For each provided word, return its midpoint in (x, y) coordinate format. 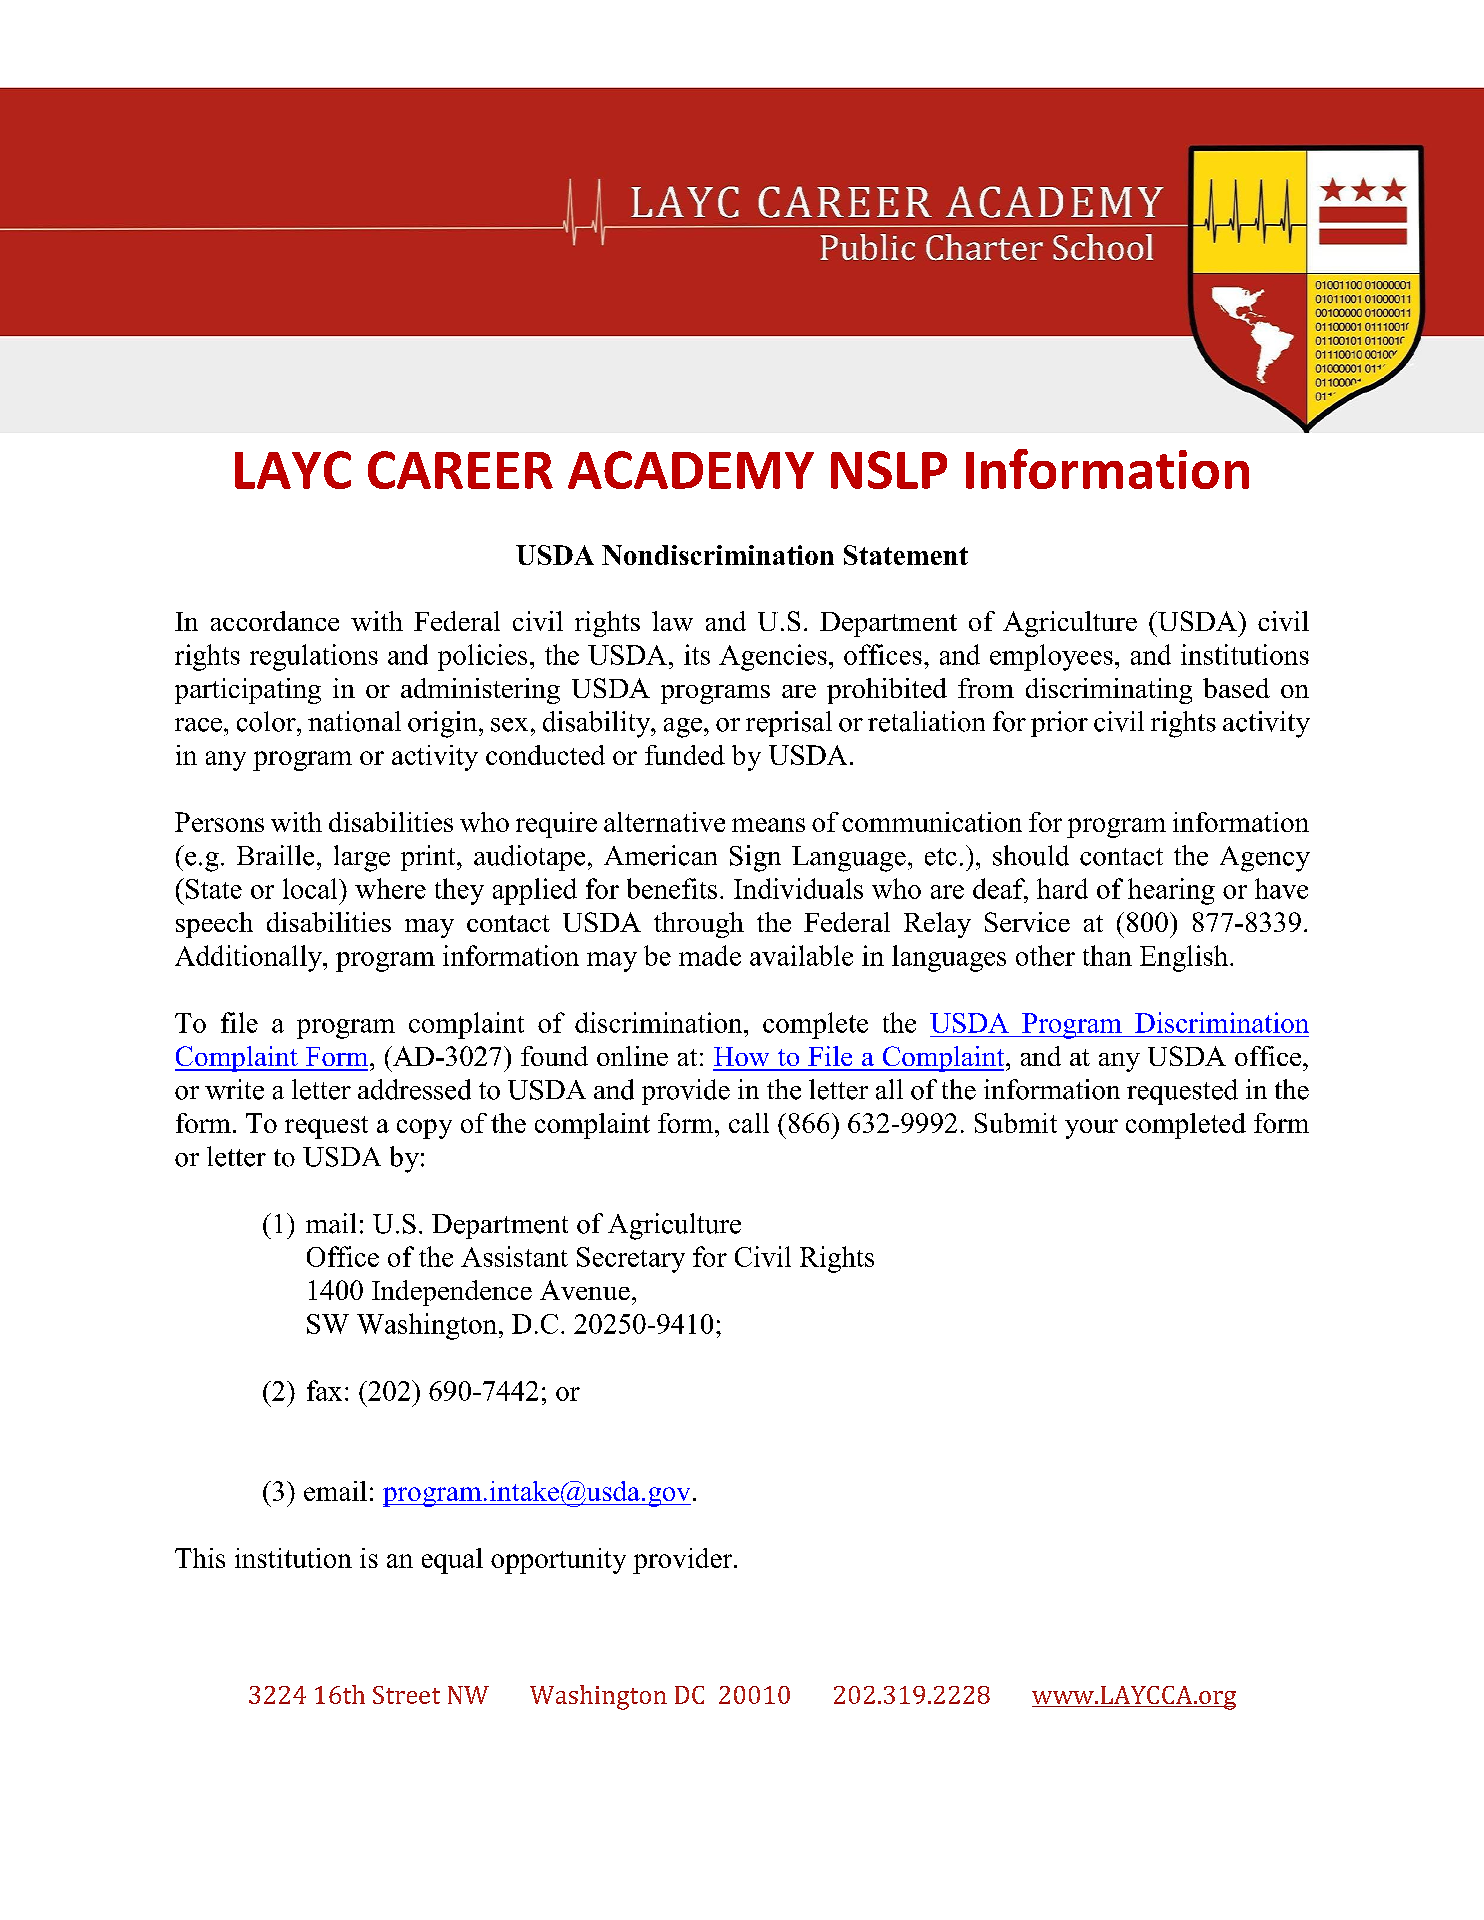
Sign (755, 858)
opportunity (558, 1561)
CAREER (460, 470)
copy (424, 1129)
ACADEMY (691, 470)
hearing (1171, 891)
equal (452, 1561)
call (749, 1123)
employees (1051, 657)
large (362, 858)
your (1091, 1129)
